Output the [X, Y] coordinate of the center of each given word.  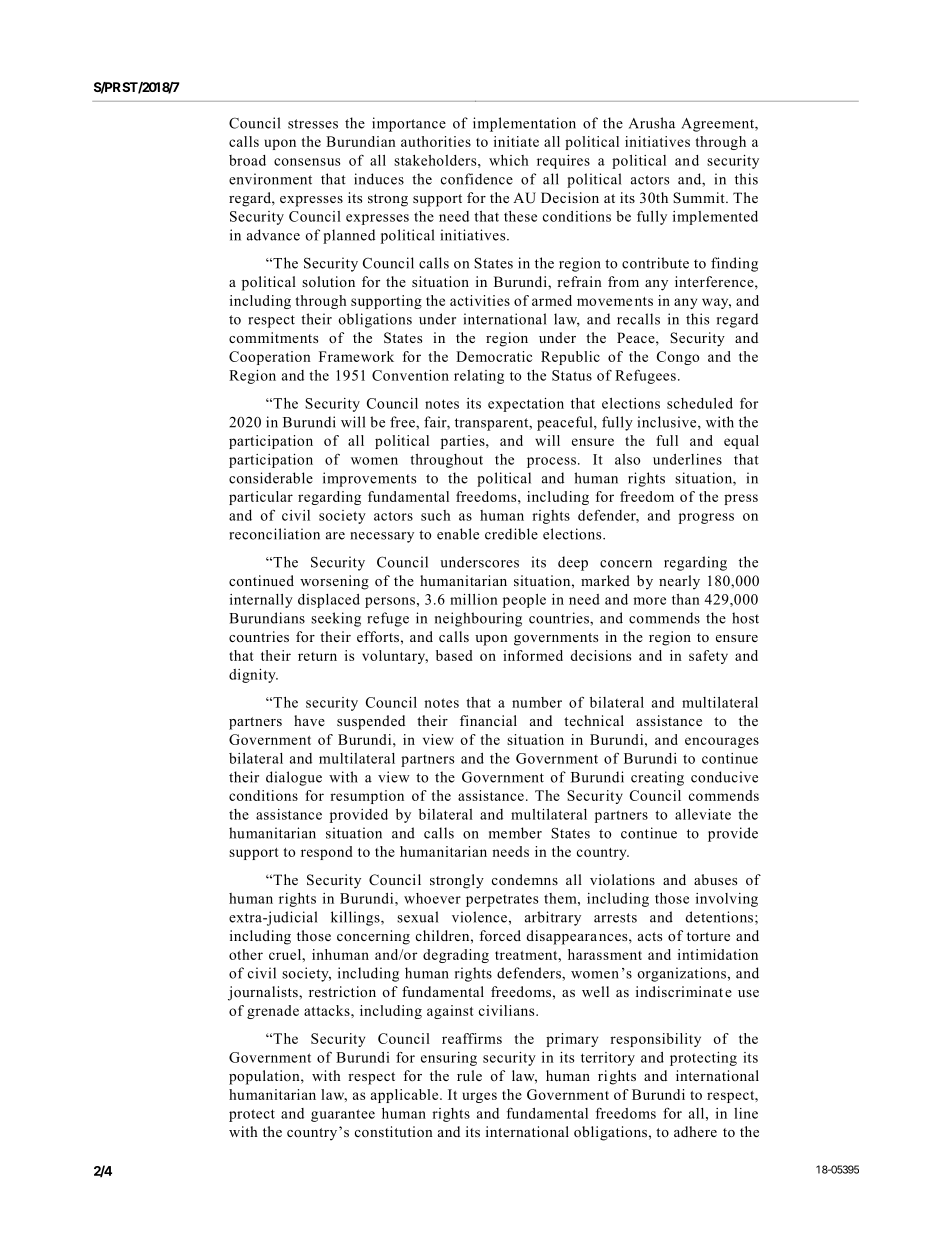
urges [480, 1097]
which [509, 160]
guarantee [343, 1115]
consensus [307, 162]
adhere [695, 1131]
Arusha [652, 123]
